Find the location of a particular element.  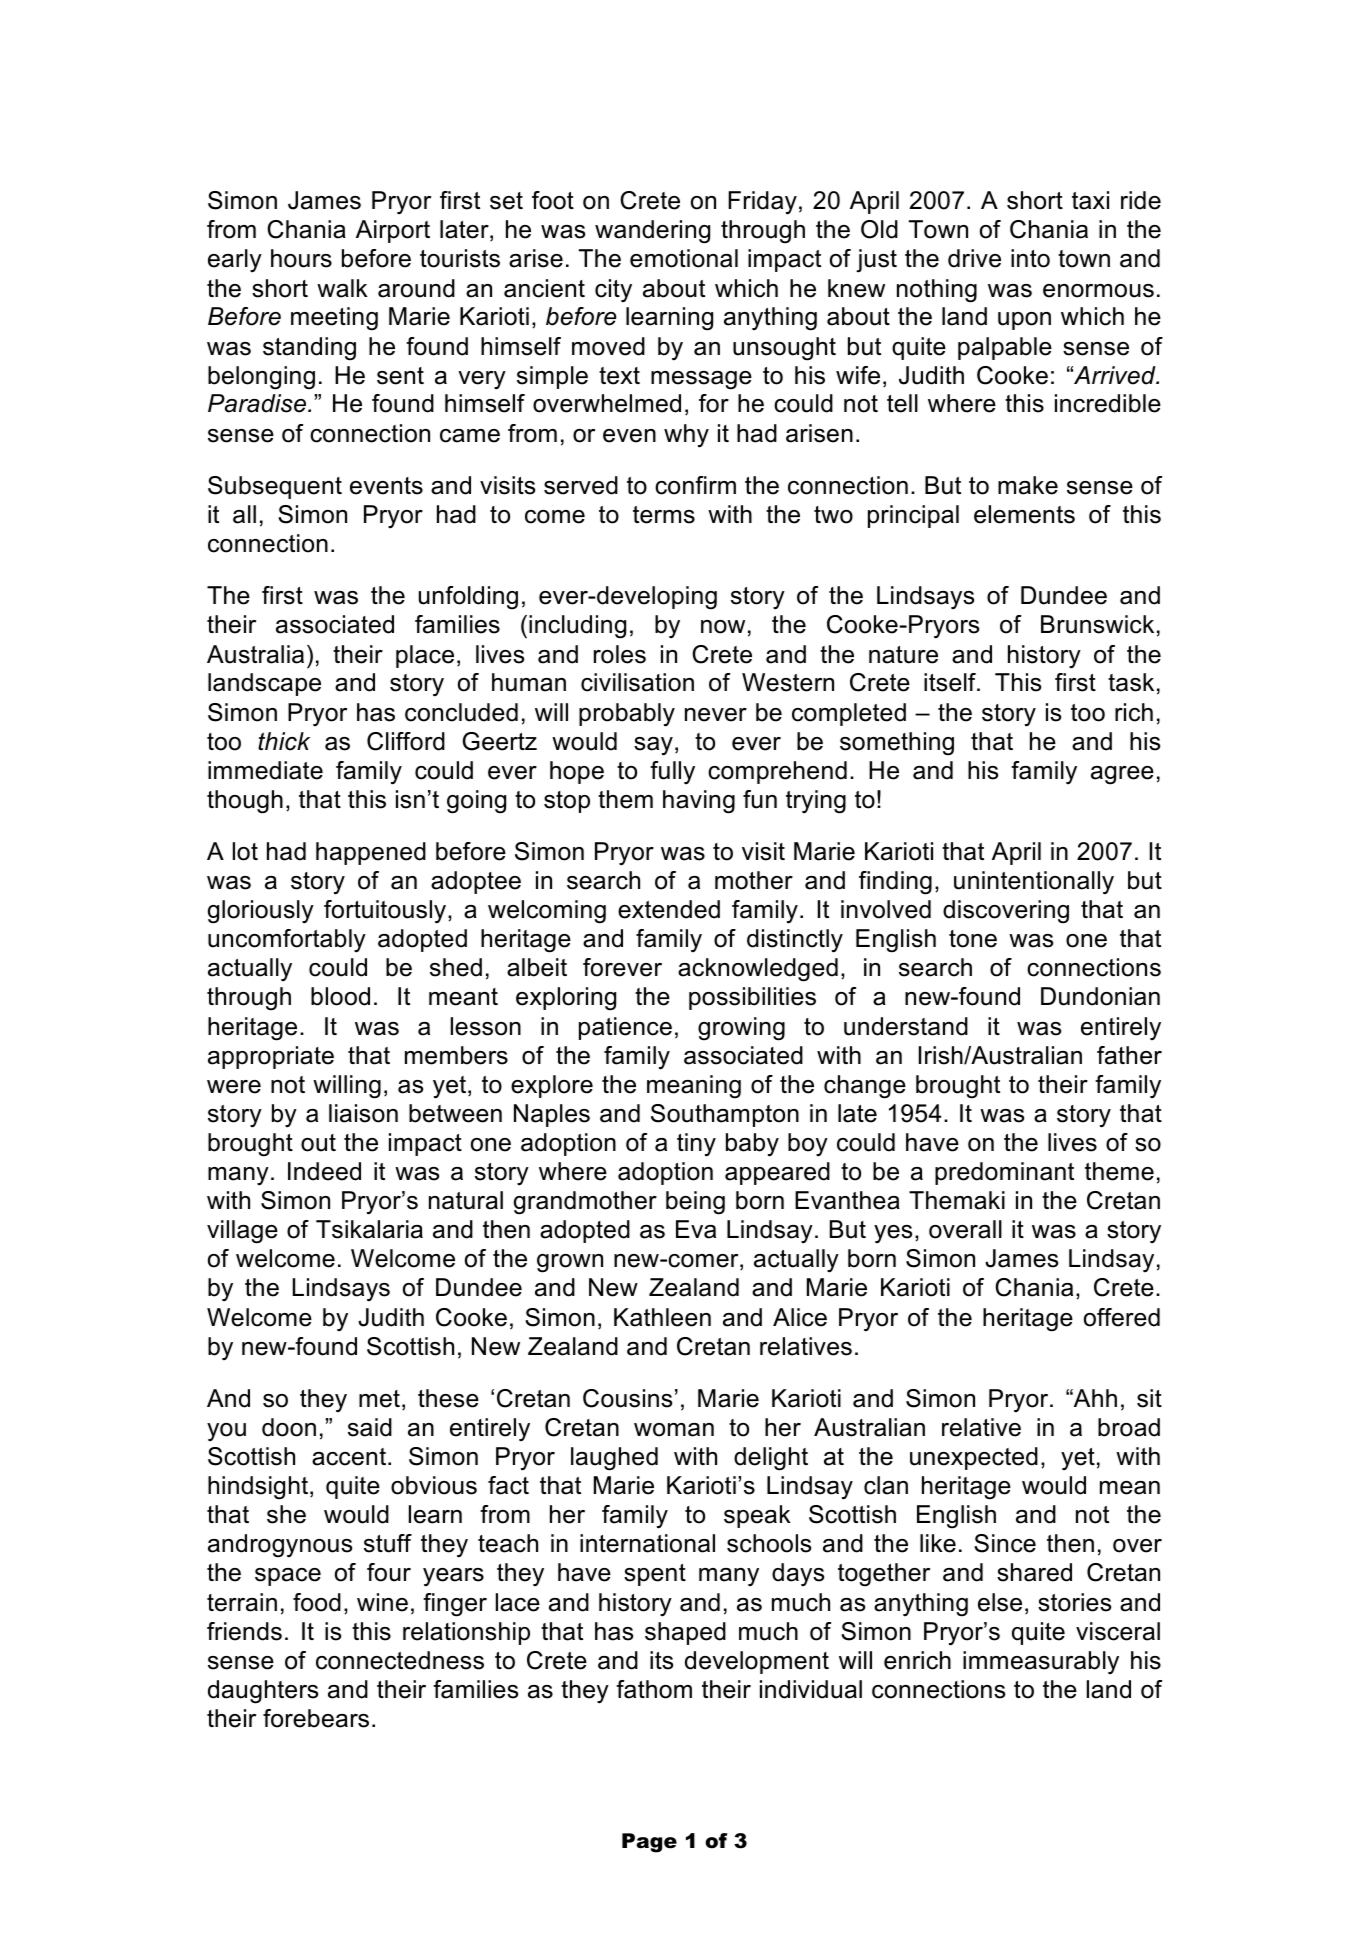

growing is located at coordinates (741, 1029).
